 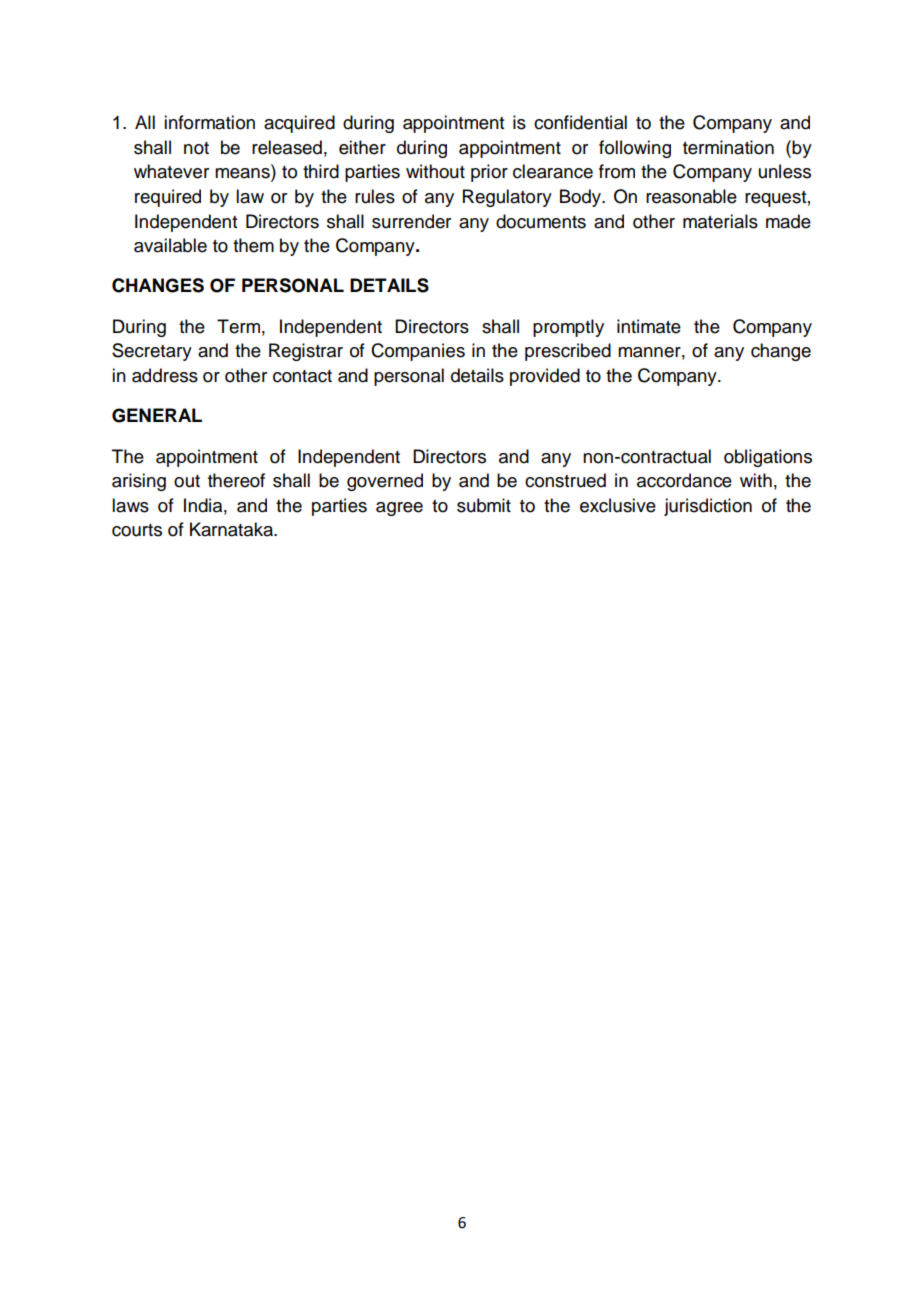 I want to click on Karnataka, so click(x=233, y=529).
